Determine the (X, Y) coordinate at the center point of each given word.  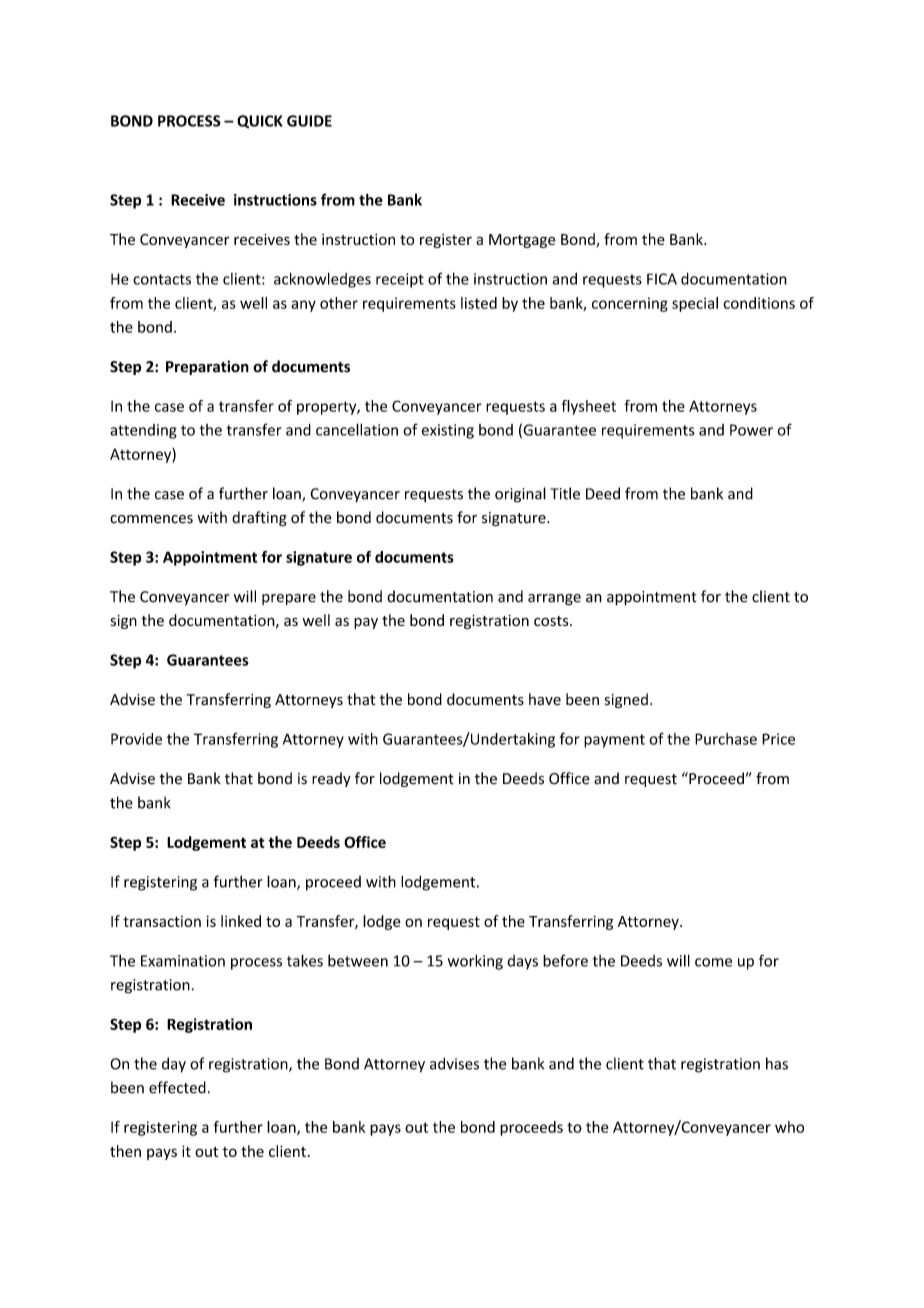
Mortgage (522, 241)
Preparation (207, 367)
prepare (289, 600)
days (522, 962)
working (475, 962)
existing (447, 431)
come (713, 962)
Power (751, 430)
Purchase (726, 739)
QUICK (260, 121)
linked (241, 921)
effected (177, 1087)
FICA (662, 279)
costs (552, 621)
